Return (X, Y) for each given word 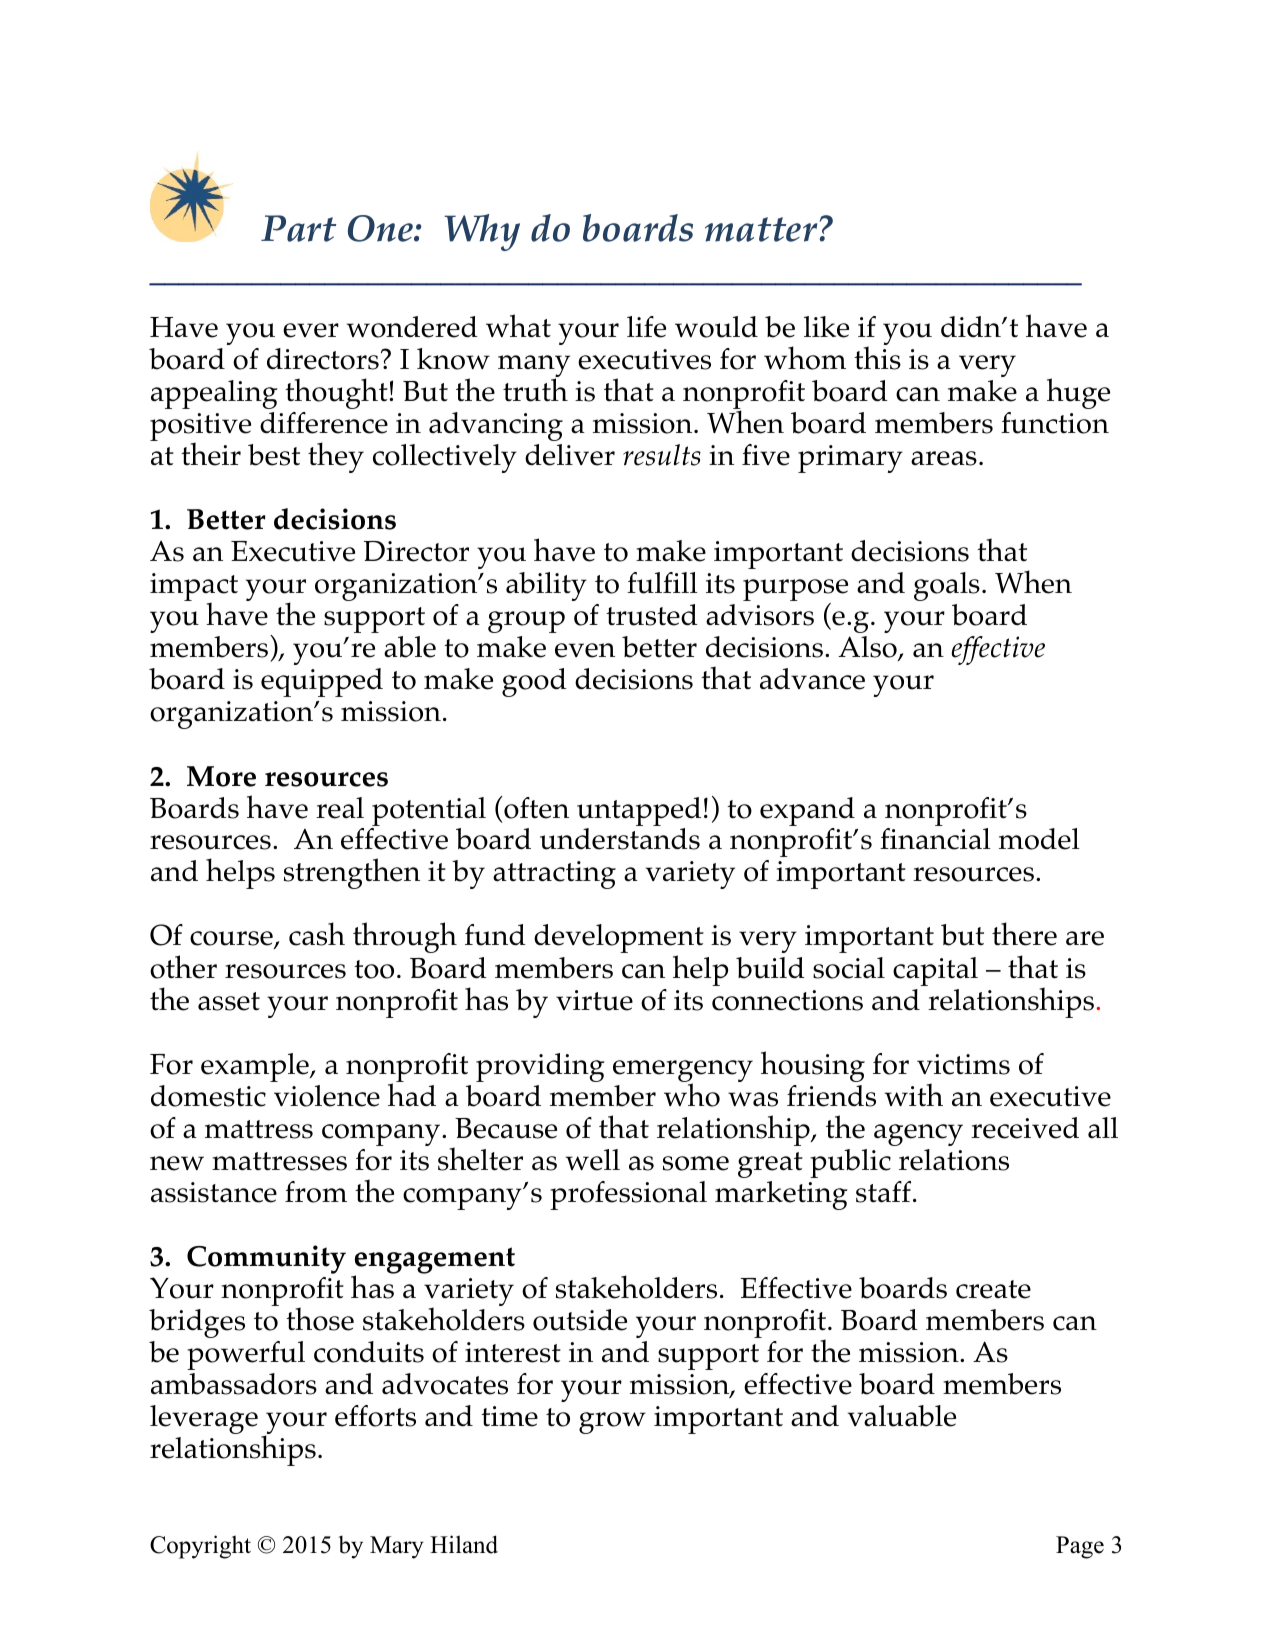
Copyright (200, 1547)
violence (327, 1096)
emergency (683, 1072)
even (585, 650)
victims (963, 1064)
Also (868, 648)
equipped (322, 682)
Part (299, 228)
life (646, 327)
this (877, 357)
